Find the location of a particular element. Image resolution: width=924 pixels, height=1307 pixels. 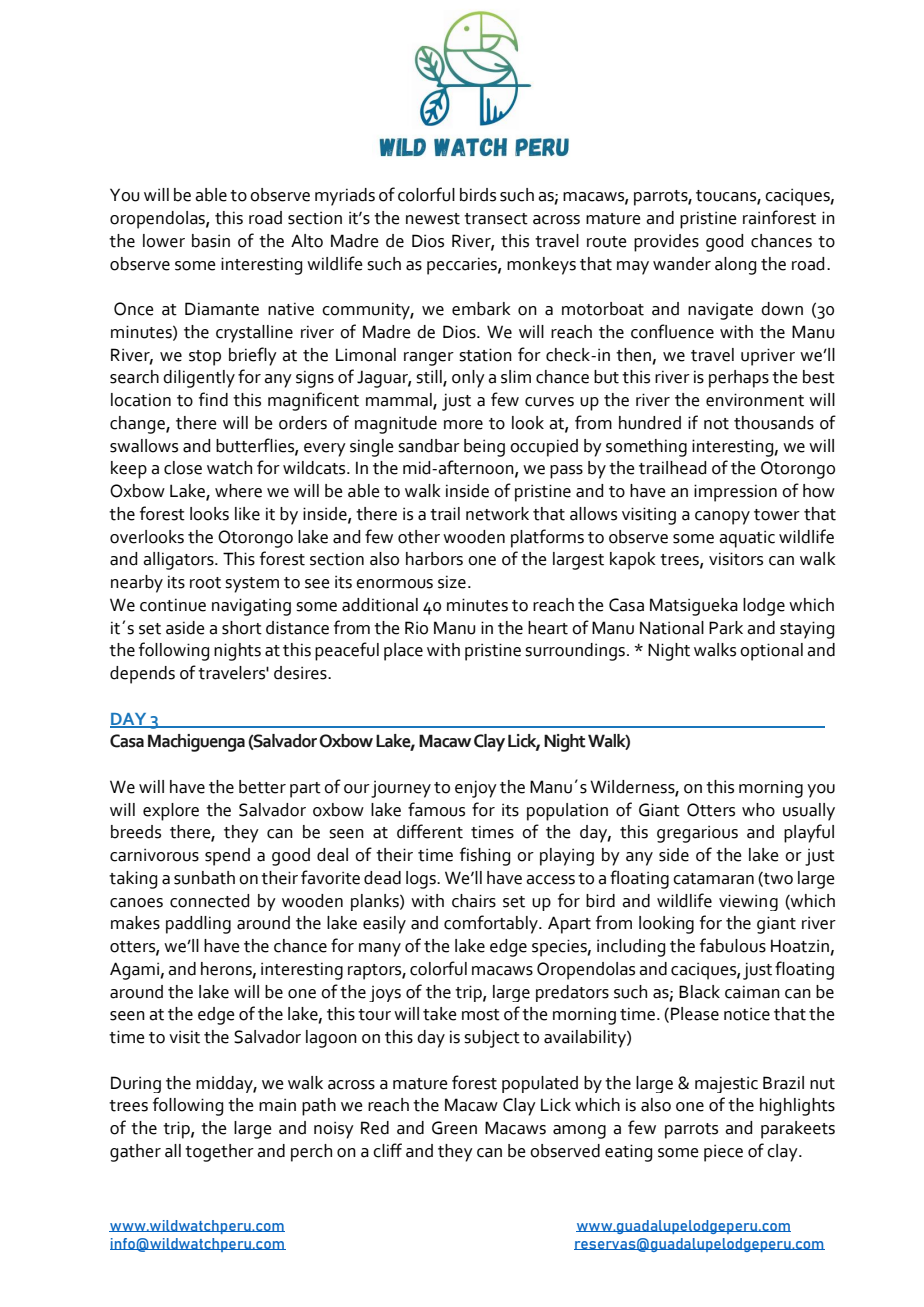

piece is located at coordinates (723, 1153).
